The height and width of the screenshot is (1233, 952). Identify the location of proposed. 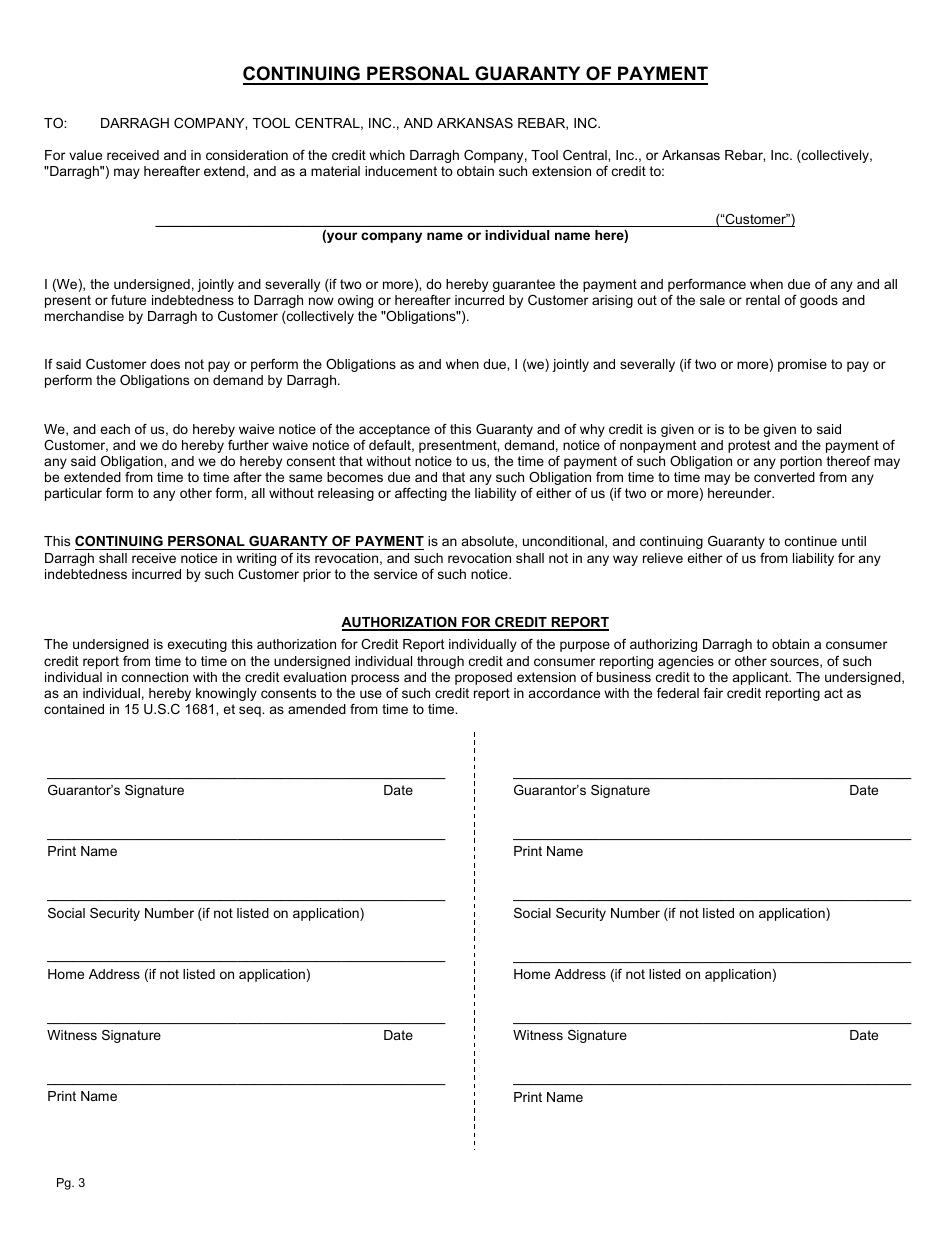
(483, 678).
